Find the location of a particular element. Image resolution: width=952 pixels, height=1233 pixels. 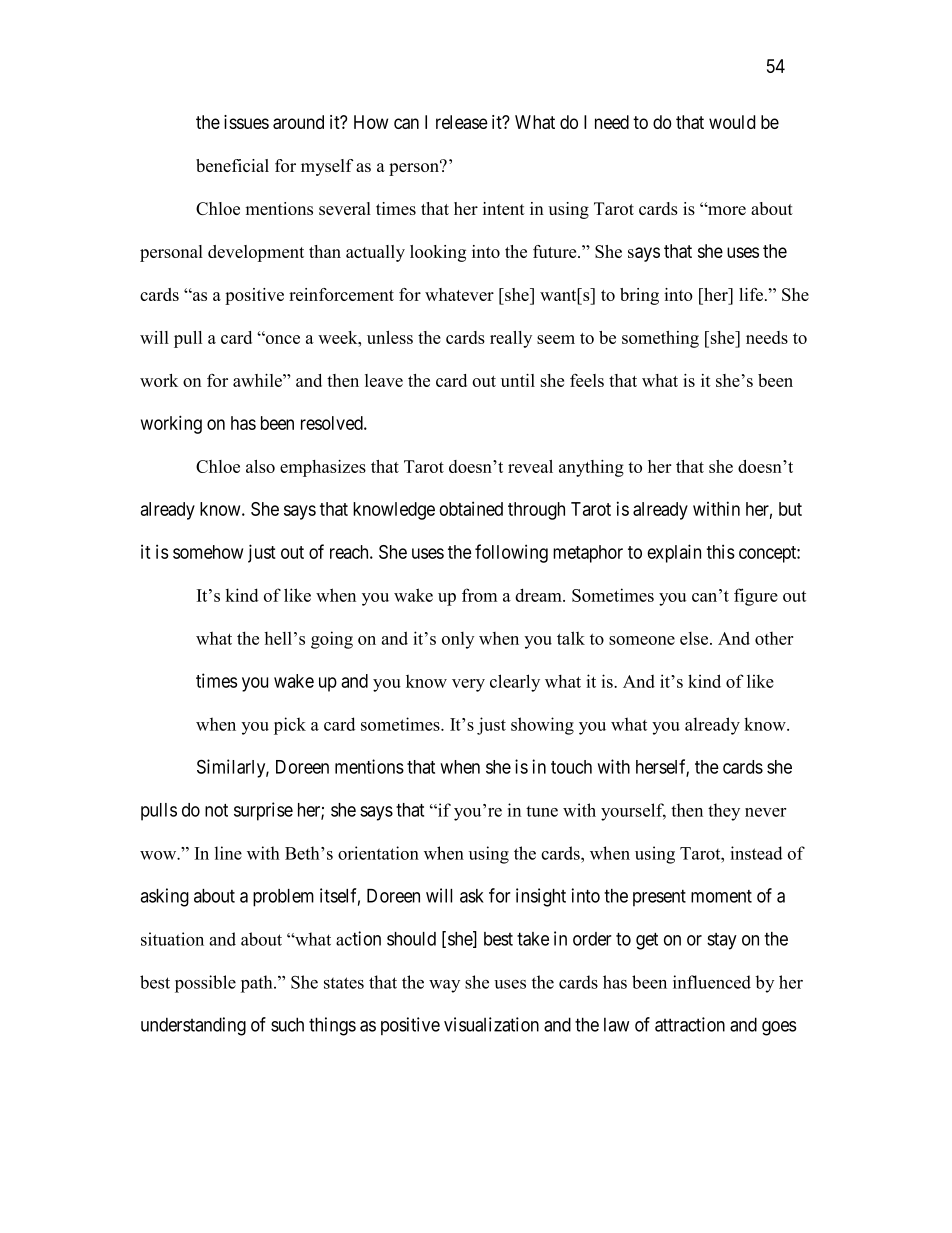

beneficial is located at coordinates (232, 165).
